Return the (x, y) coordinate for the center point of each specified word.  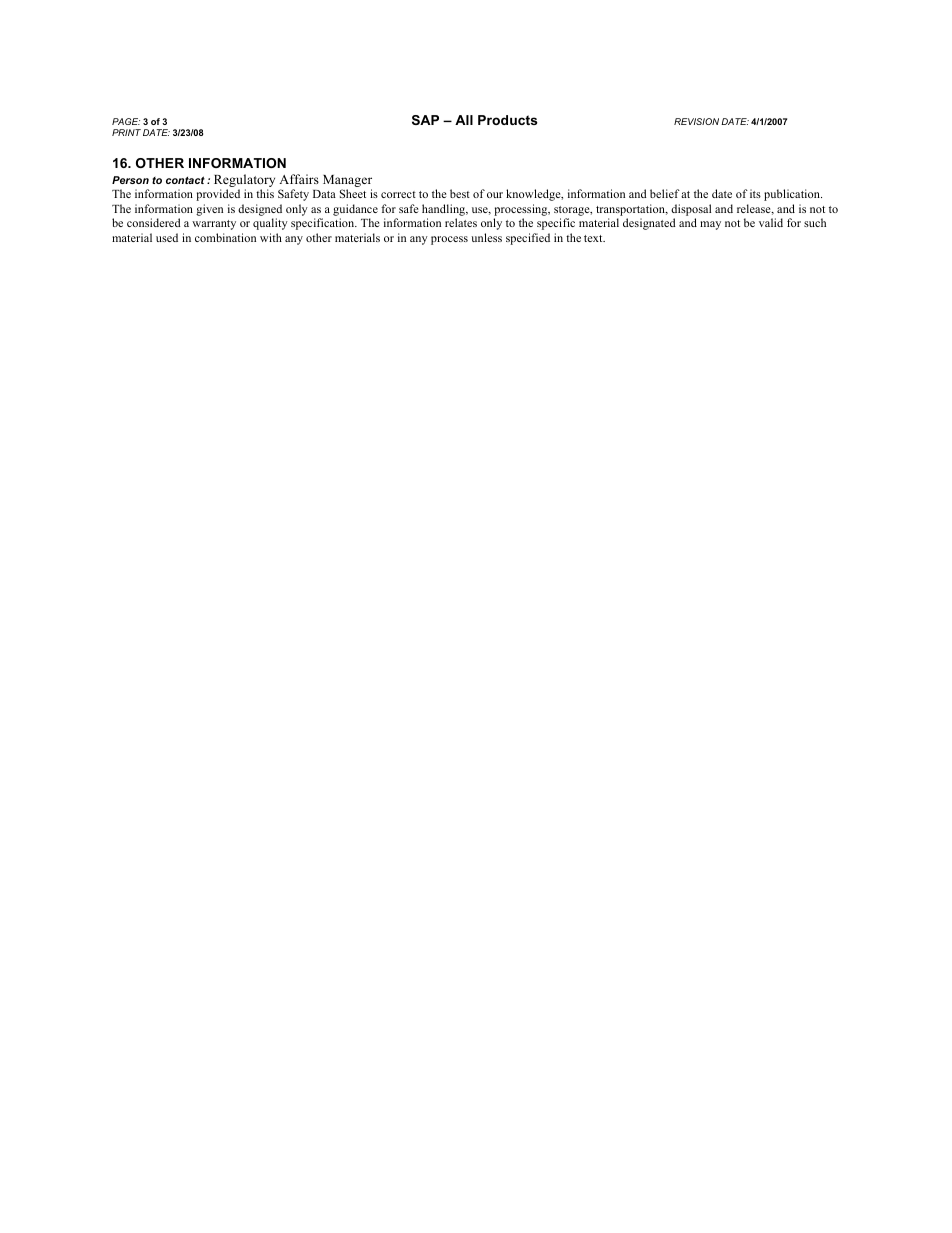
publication (793, 195)
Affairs (299, 179)
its (755, 193)
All (464, 120)
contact (185, 180)
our (495, 195)
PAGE (126, 121)
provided (218, 195)
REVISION (696, 121)
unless (486, 237)
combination (225, 237)
